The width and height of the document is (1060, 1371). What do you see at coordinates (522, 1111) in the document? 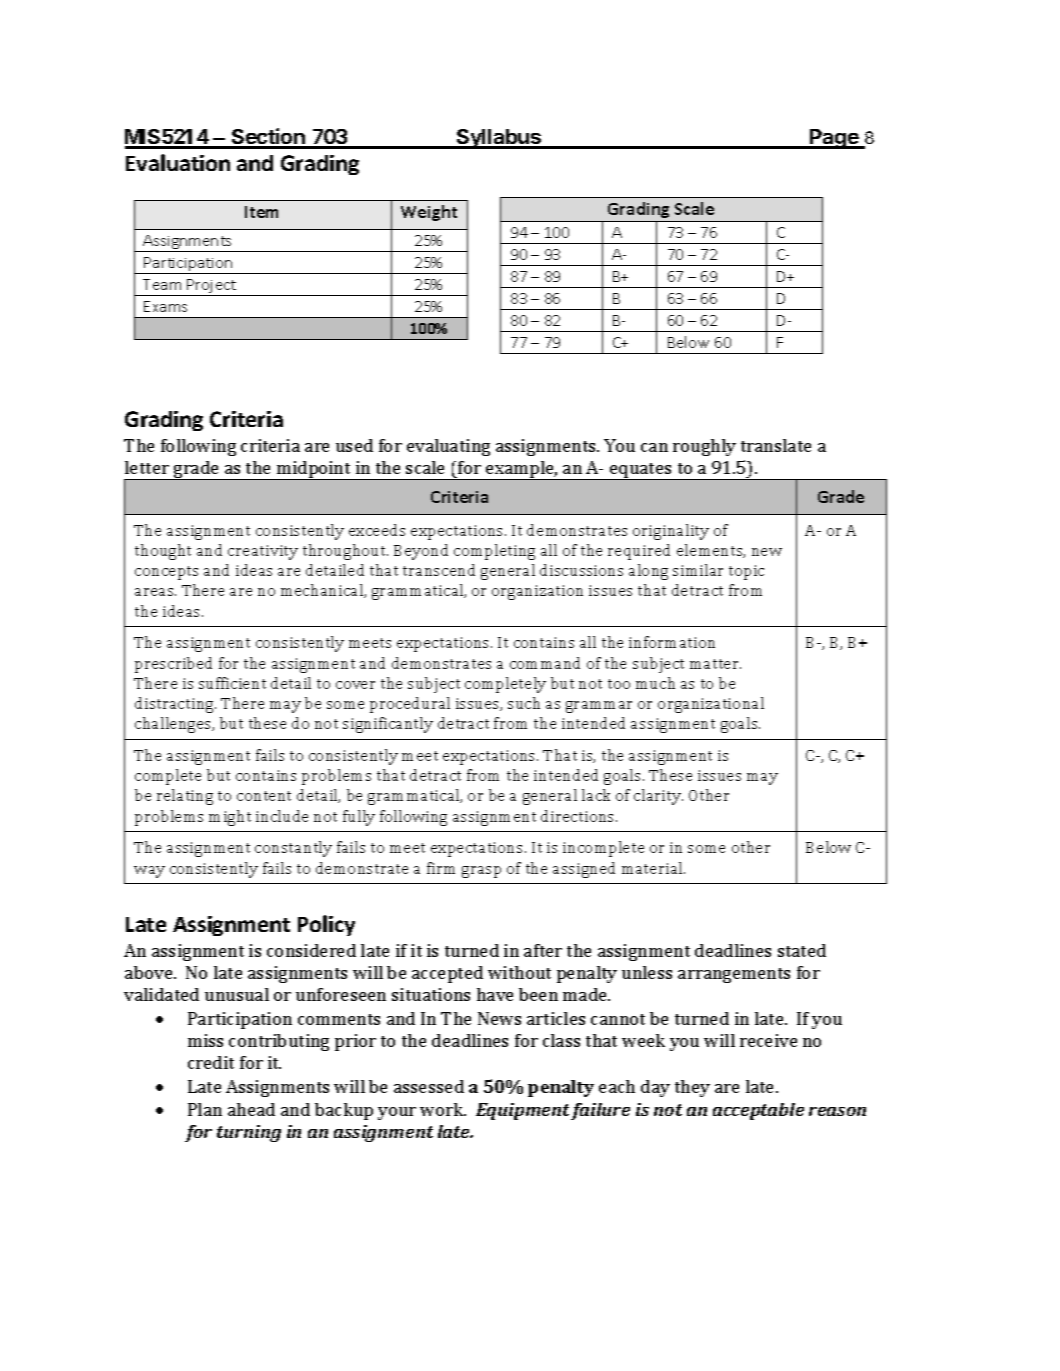
I see `Equipment` at bounding box center [522, 1111].
